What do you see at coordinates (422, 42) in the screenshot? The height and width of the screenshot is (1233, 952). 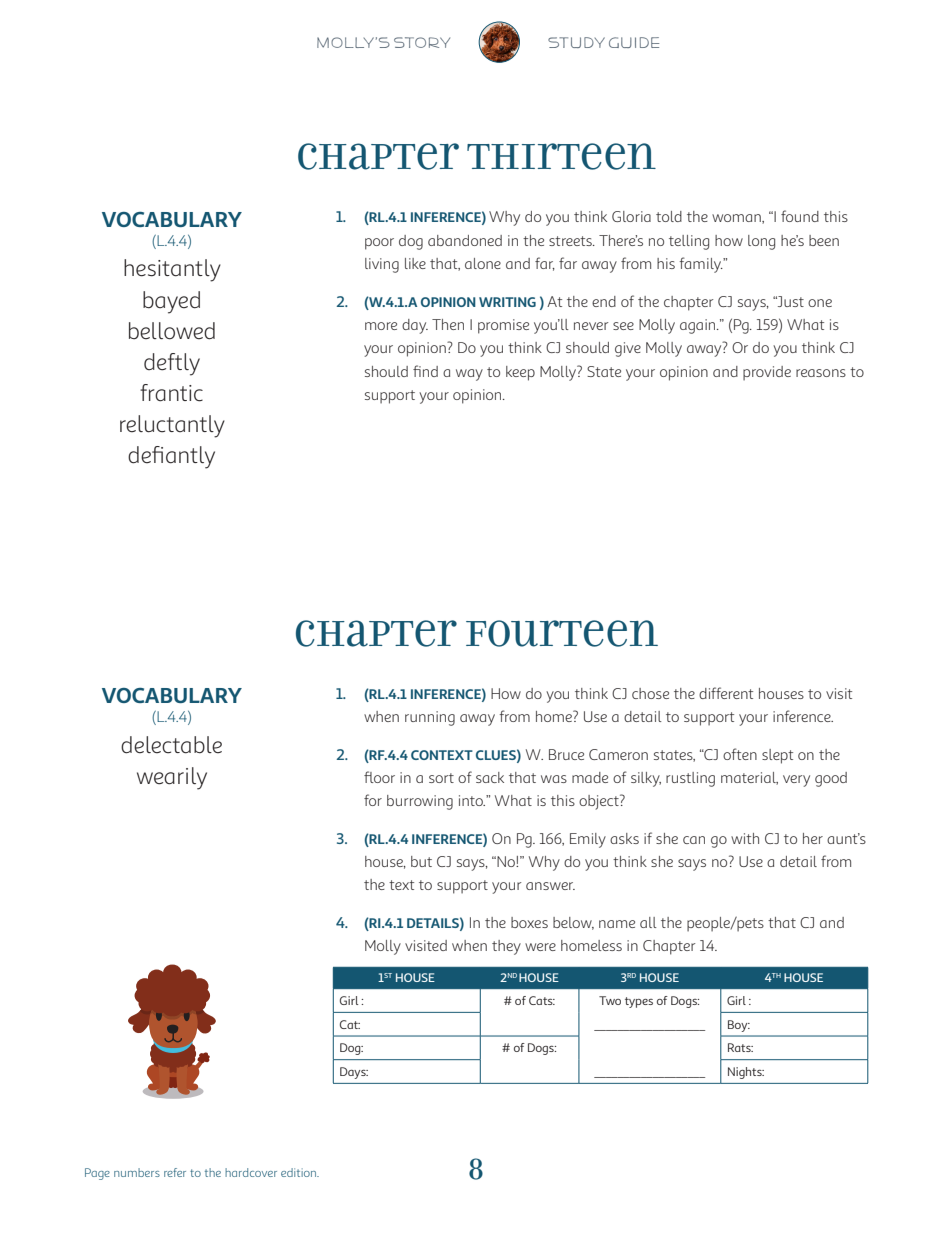 I see `STORY` at bounding box center [422, 42].
